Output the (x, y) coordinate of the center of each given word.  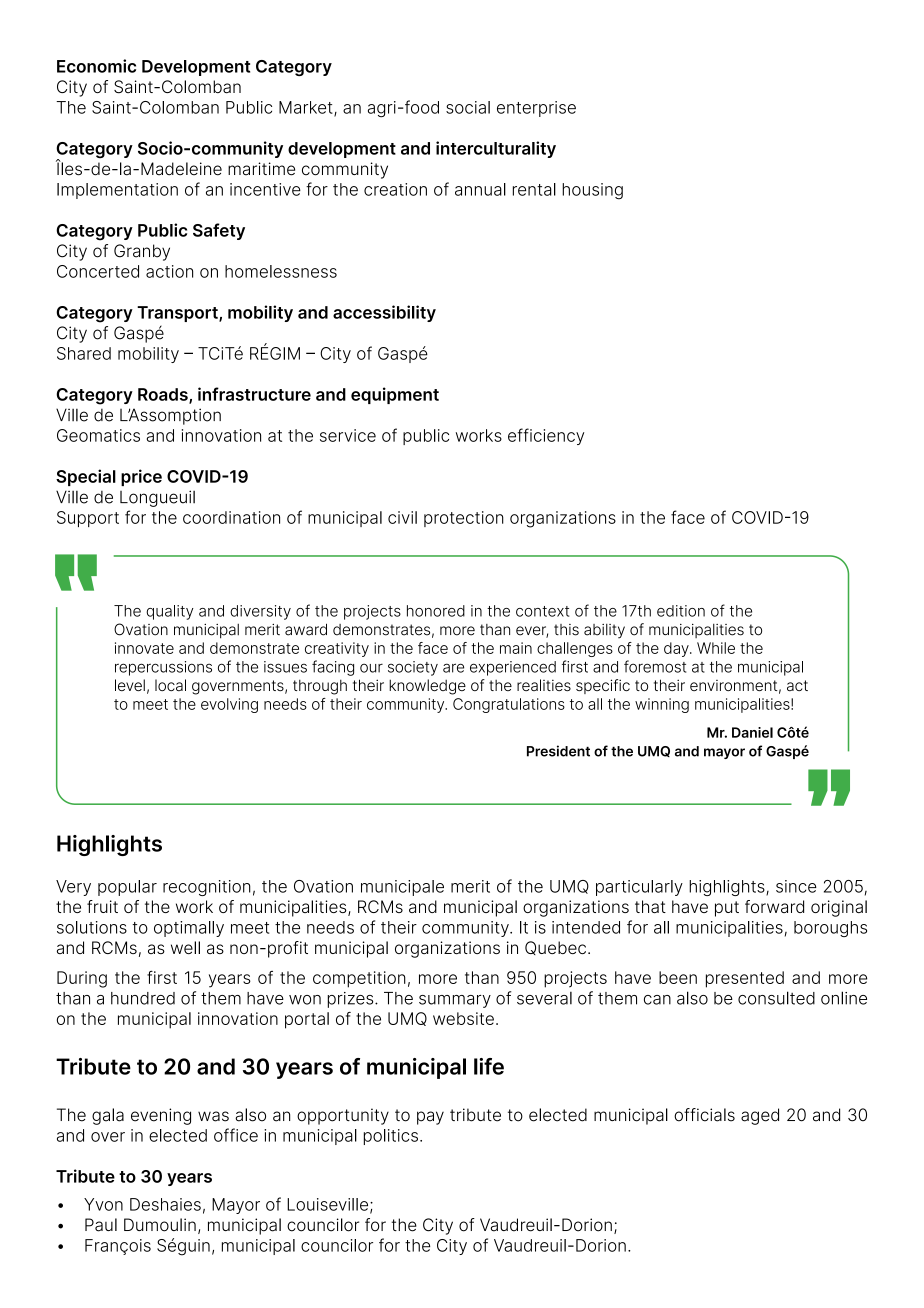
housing (592, 191)
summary (455, 1001)
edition (681, 611)
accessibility (384, 313)
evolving (229, 705)
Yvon (103, 1204)
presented (745, 979)
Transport (178, 314)
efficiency (546, 436)
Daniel (752, 732)
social (468, 107)
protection (464, 519)
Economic (96, 66)
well (185, 947)
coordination (231, 517)
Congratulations (509, 705)
